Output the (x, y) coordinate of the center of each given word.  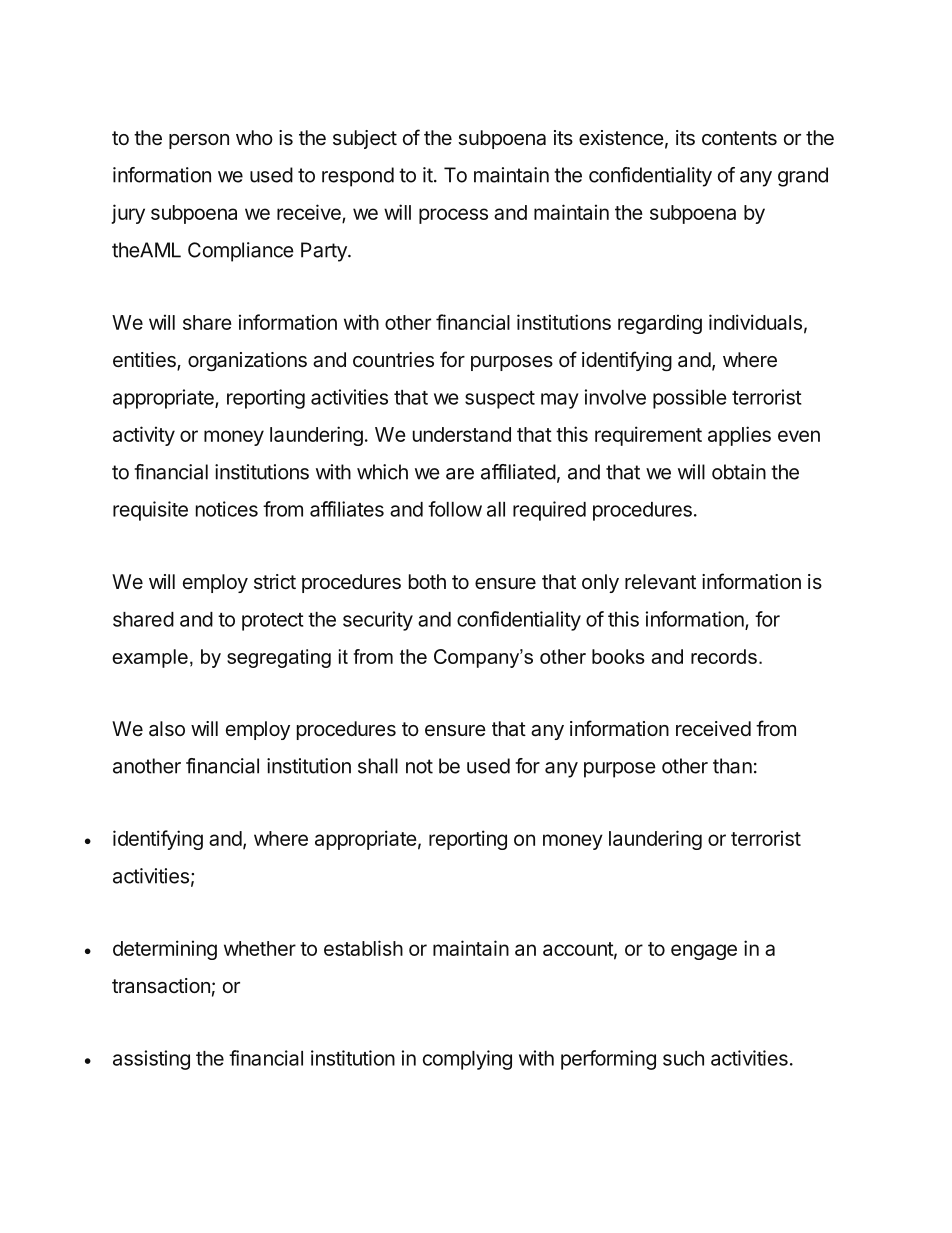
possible (690, 399)
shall (378, 766)
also (167, 728)
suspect (500, 400)
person (199, 141)
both (427, 581)
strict (275, 581)
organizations (247, 361)
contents (739, 138)
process (453, 216)
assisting (151, 1060)
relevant (660, 582)
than (732, 766)
